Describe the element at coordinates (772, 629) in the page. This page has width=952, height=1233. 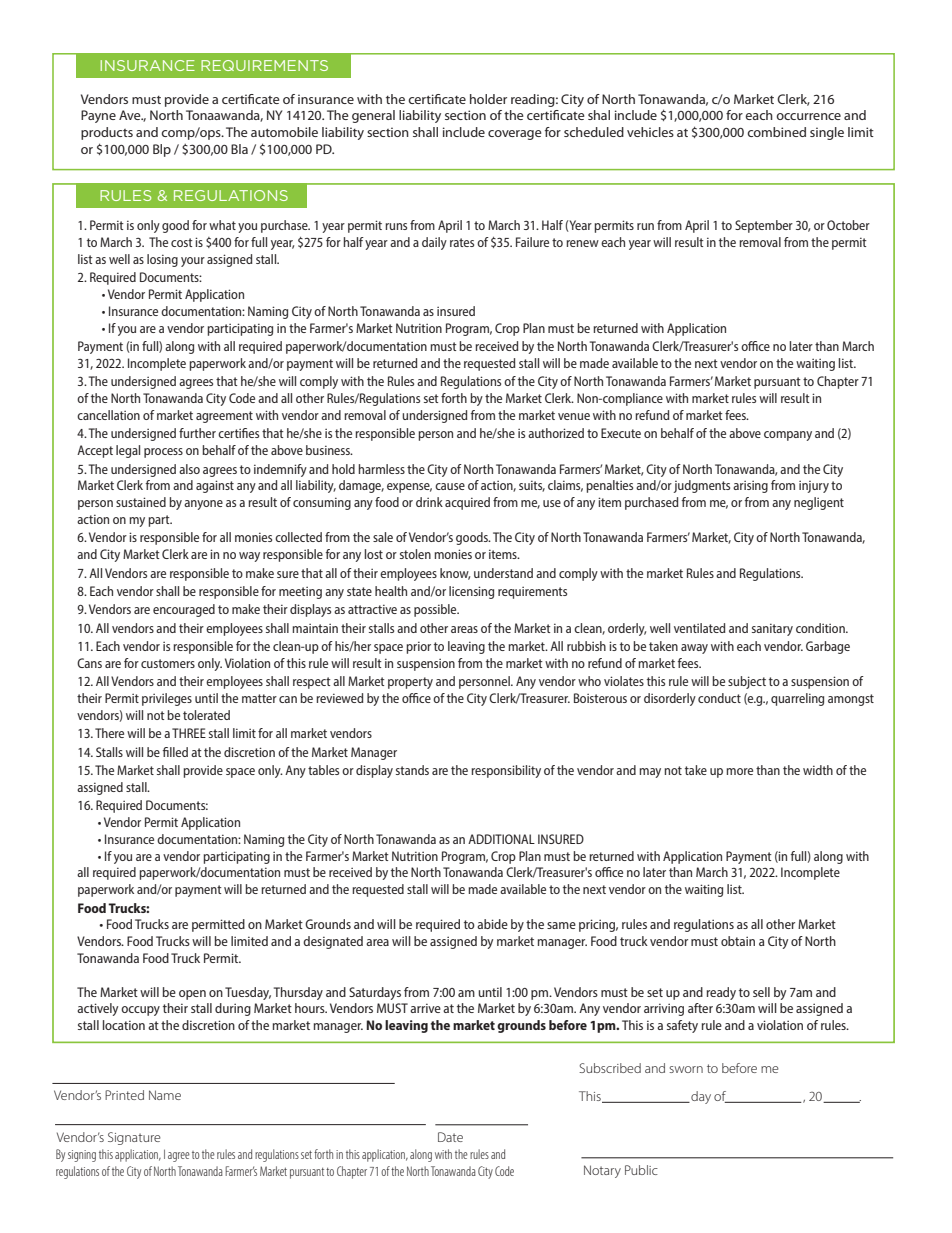
I see `sanitary` at that location.
